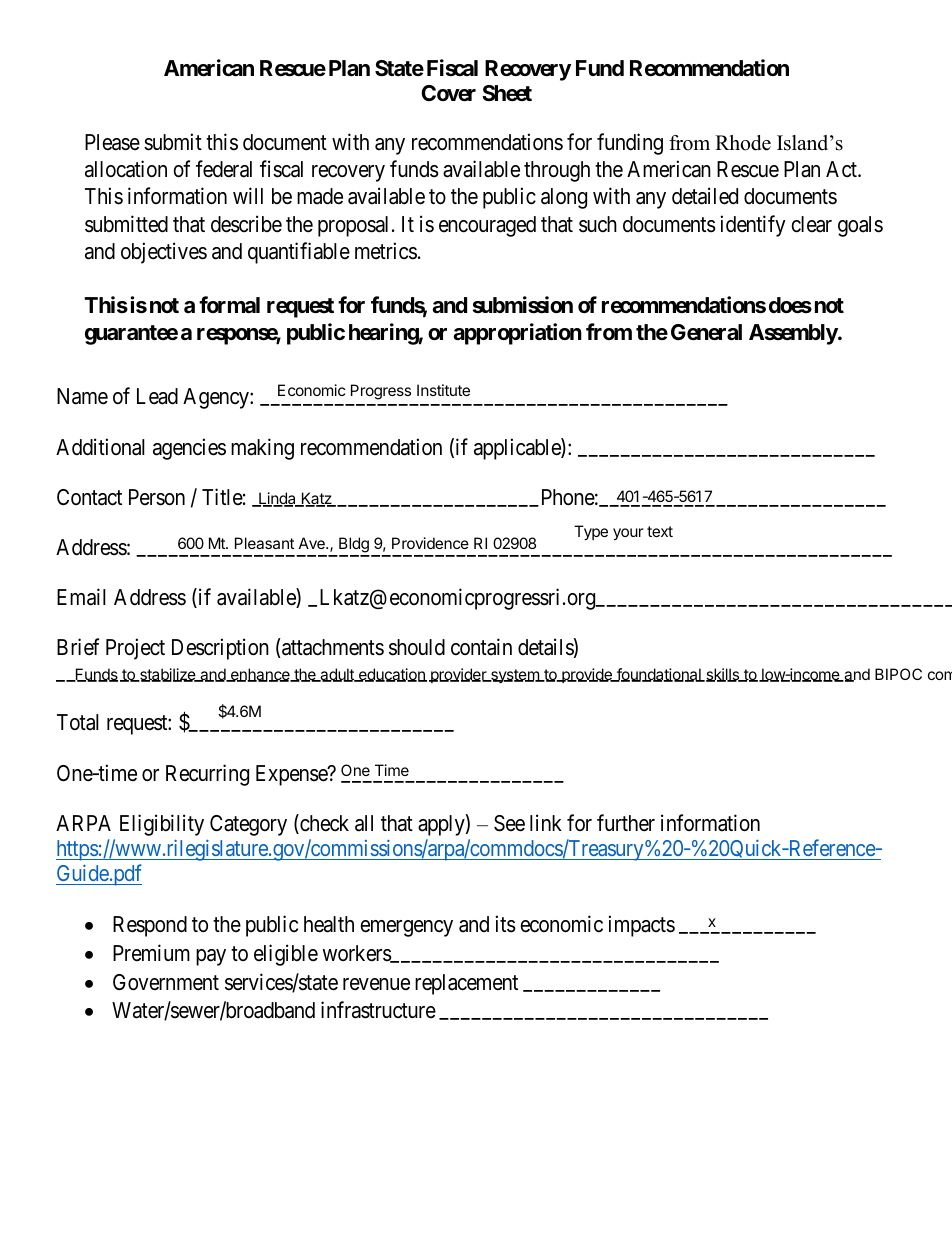 This page has height=1233, width=952. I want to click on Government, so click(166, 982).
